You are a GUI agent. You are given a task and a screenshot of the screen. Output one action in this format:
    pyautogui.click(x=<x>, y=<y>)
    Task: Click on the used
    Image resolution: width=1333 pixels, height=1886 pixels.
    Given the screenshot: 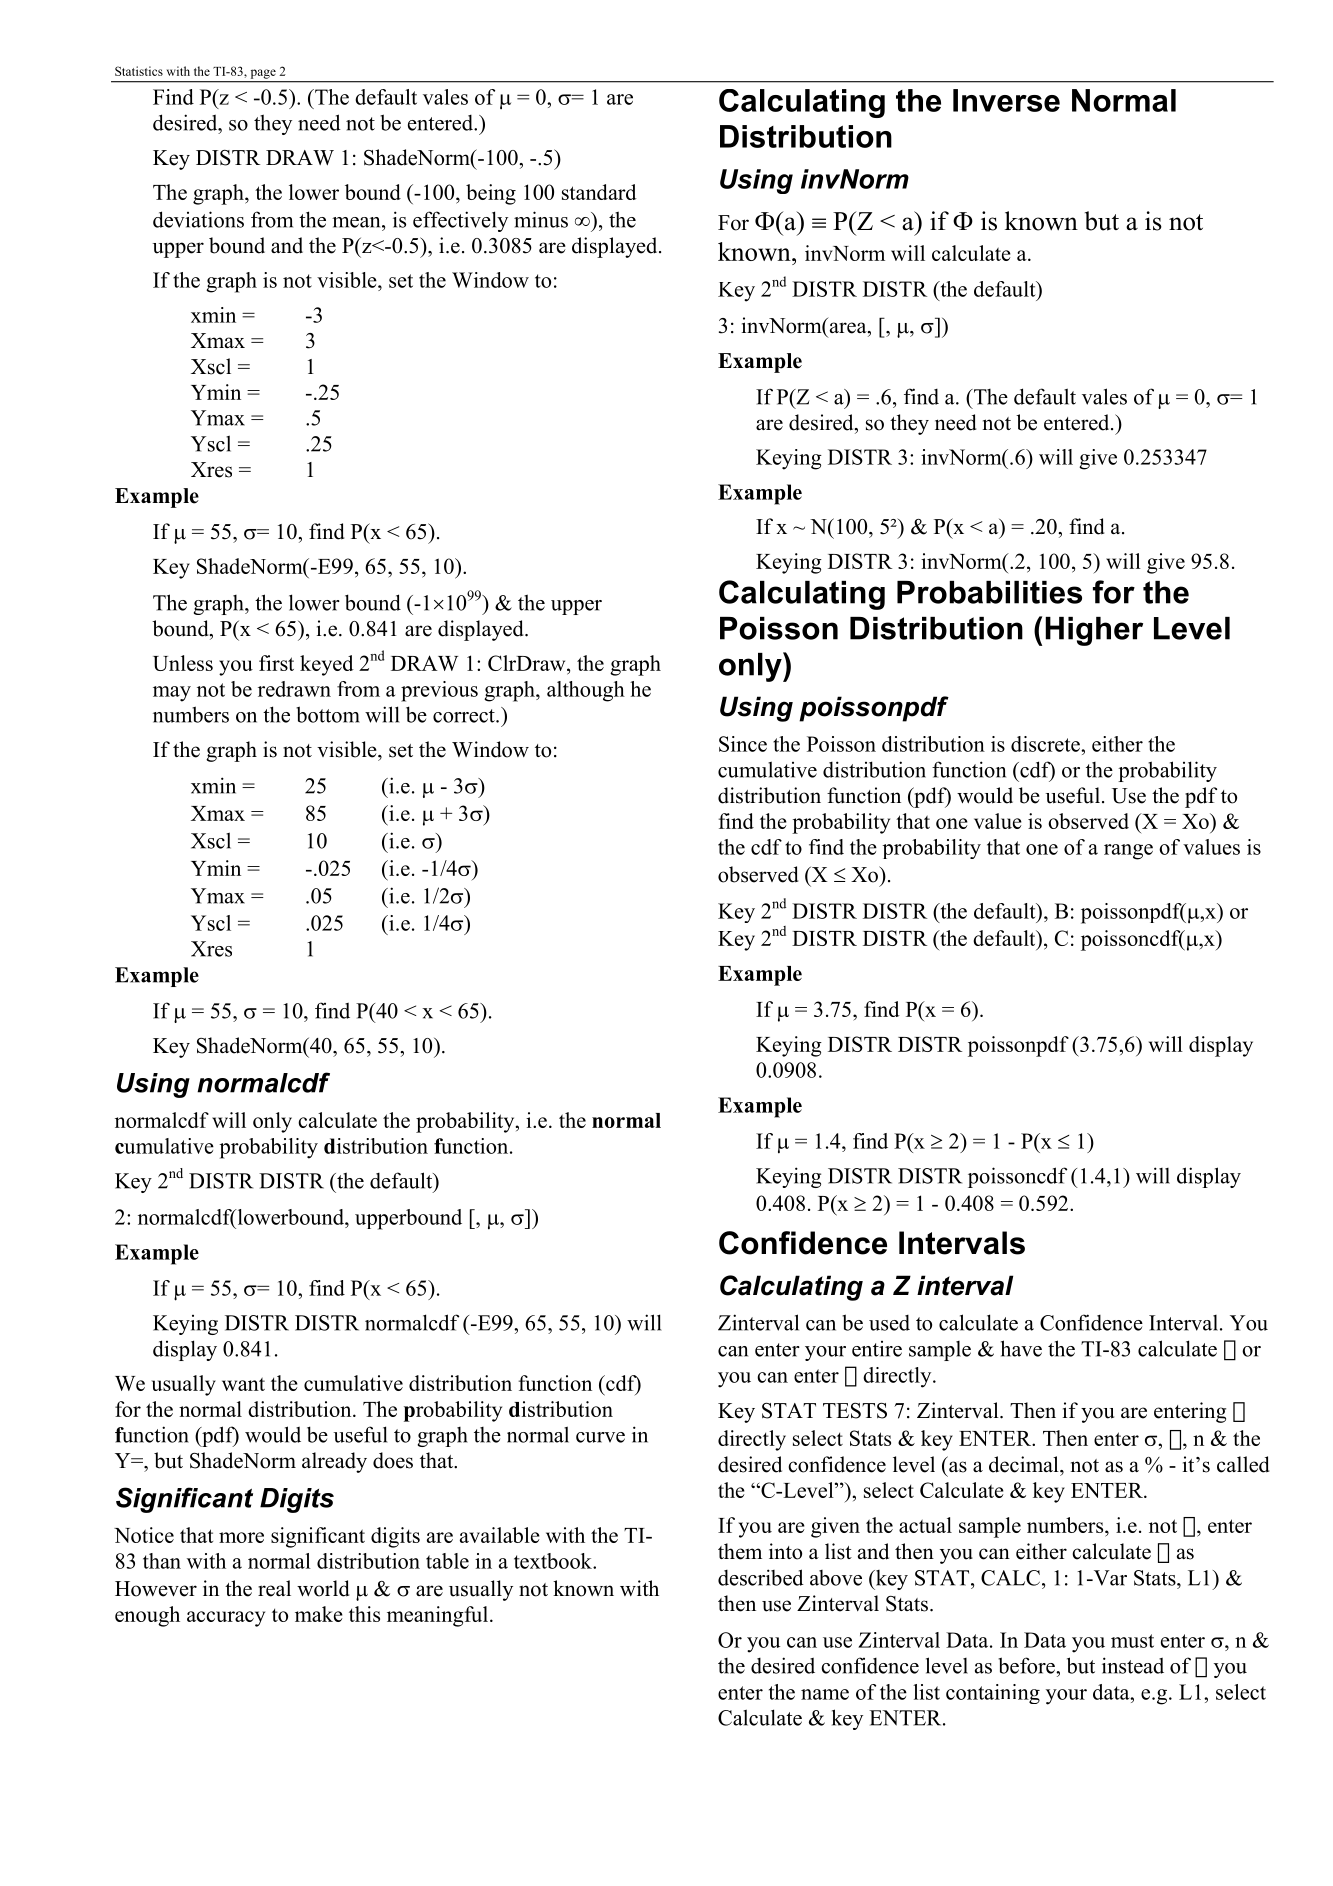 What is the action you would take?
    pyautogui.click(x=889, y=1323)
